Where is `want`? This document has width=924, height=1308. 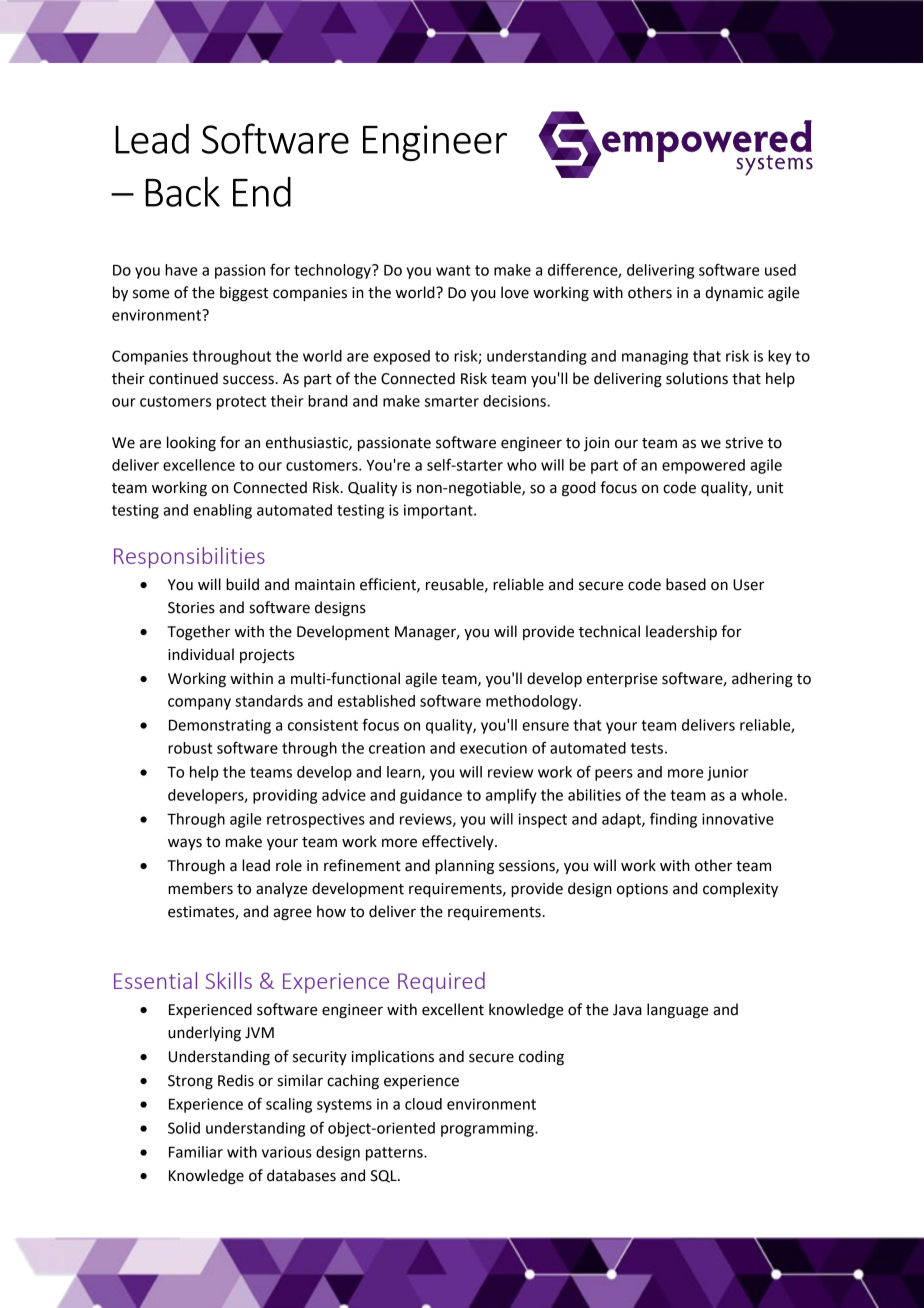
want is located at coordinates (453, 270).
